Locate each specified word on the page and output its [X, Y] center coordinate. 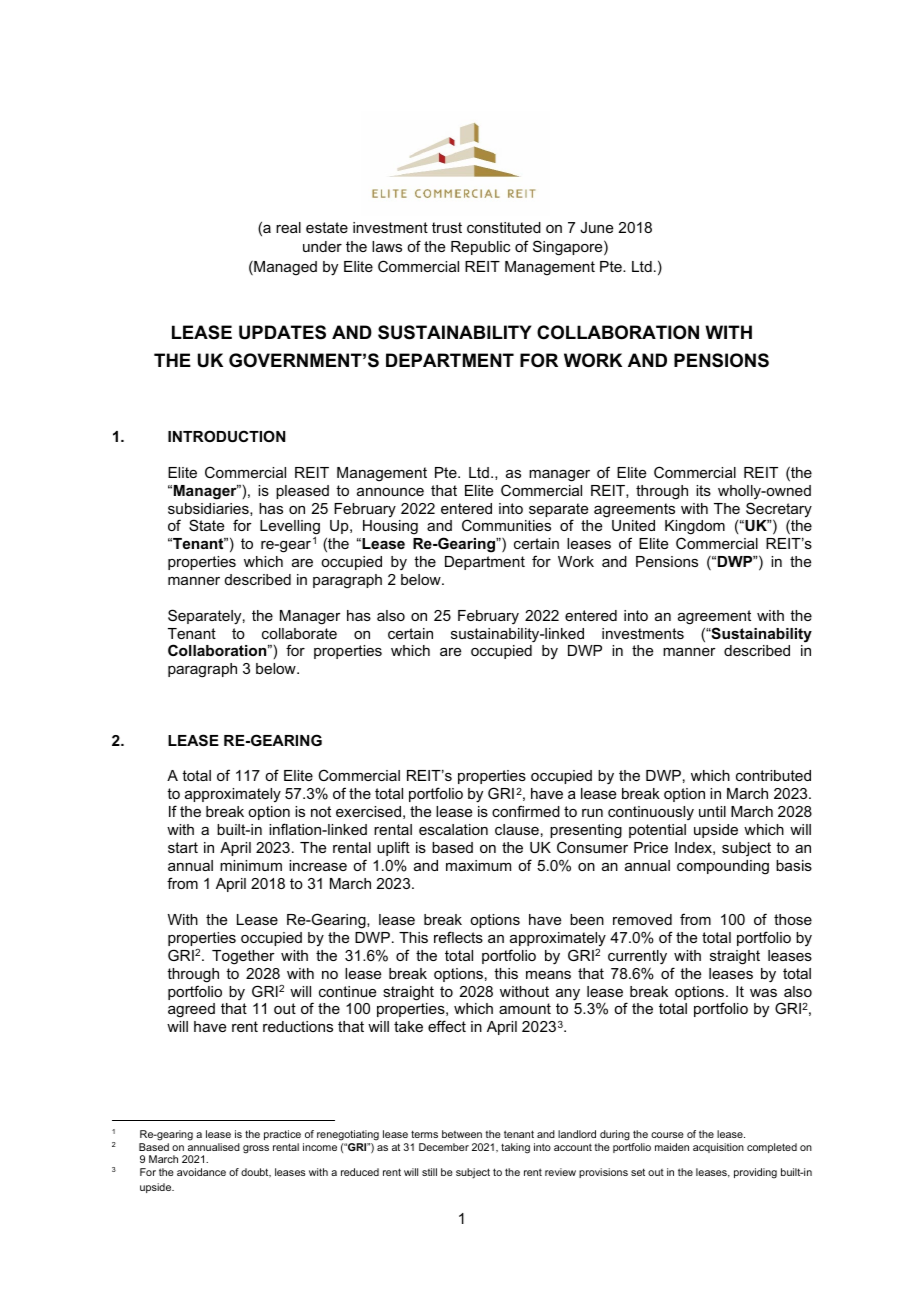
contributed [773, 775]
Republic [480, 248]
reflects [458, 937]
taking [515, 1148]
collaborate [299, 633]
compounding [723, 867]
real [288, 227]
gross [256, 1149]
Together [243, 957]
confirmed [526, 811]
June [596, 227]
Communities [506, 525]
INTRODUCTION [226, 436]
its [703, 490]
